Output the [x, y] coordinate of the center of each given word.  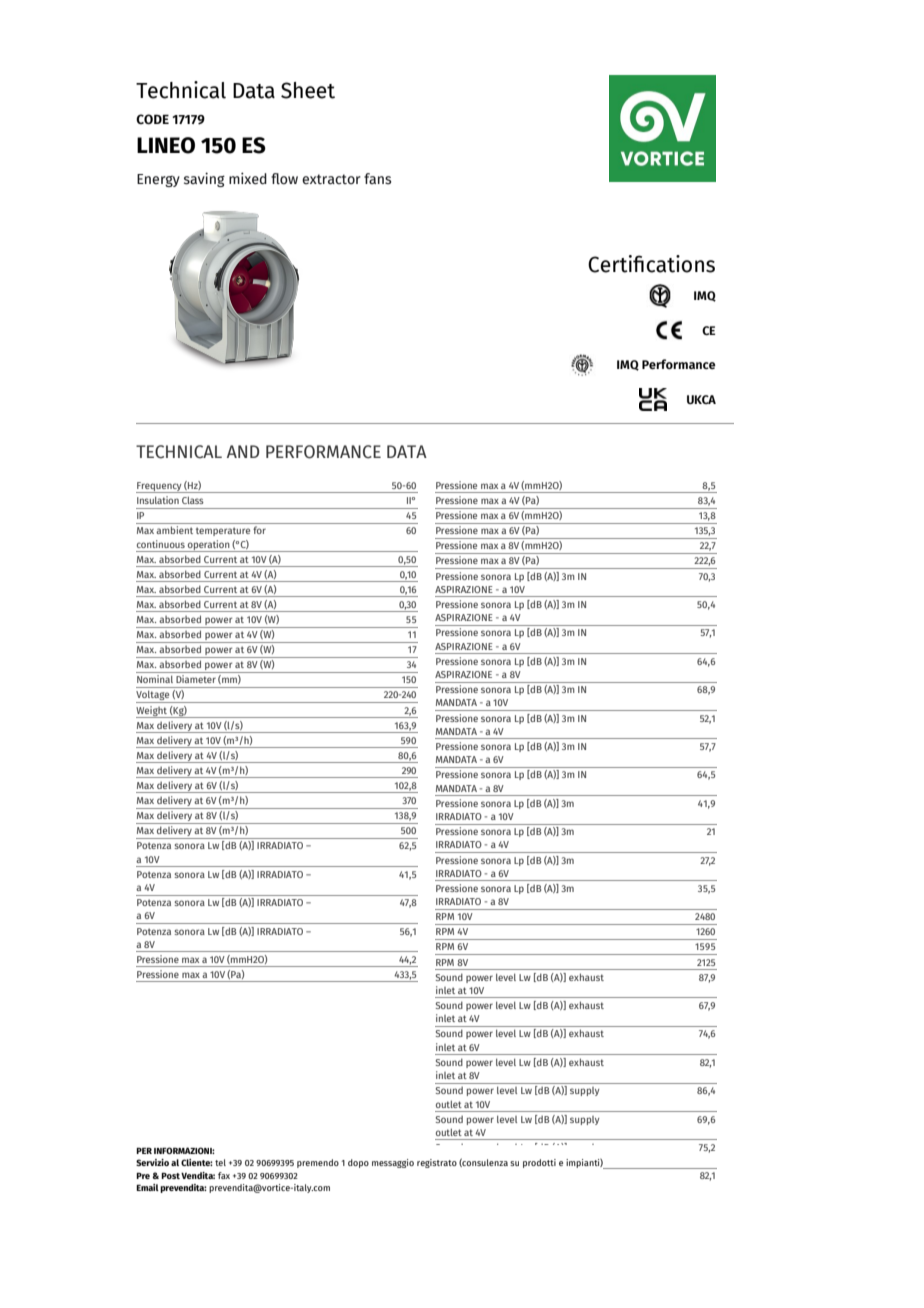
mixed [248, 178]
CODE [152, 119]
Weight [152, 712]
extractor [331, 179]
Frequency [160, 487]
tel [220, 1162]
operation [209, 546]
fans [377, 179]
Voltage [154, 697]
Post [170, 1176]
